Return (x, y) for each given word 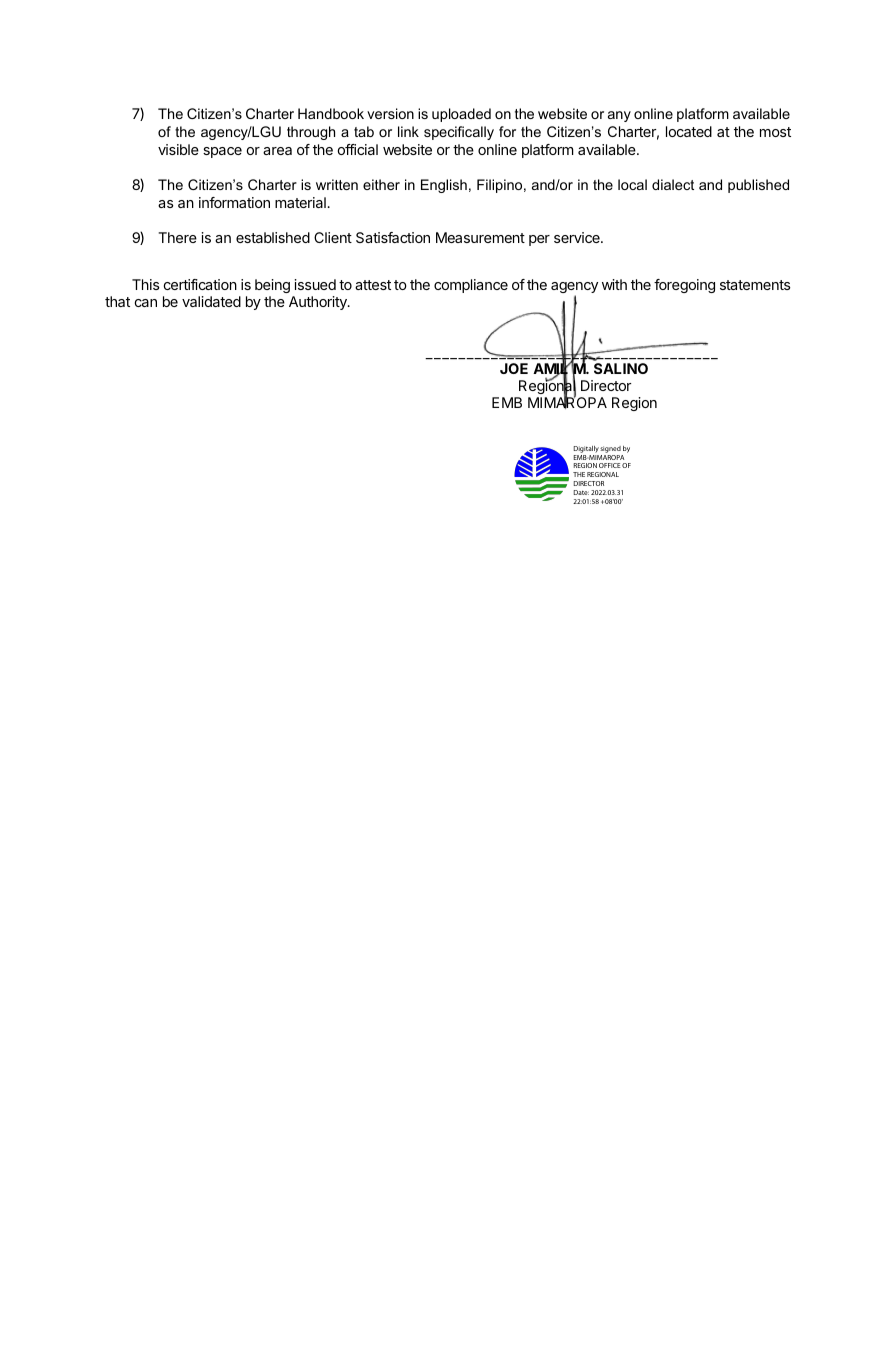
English (444, 186)
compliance (471, 286)
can (146, 303)
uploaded (461, 115)
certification (200, 284)
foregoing (684, 286)
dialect (673, 184)
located (689, 131)
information (234, 202)
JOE (514, 368)
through (311, 133)
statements (755, 285)
